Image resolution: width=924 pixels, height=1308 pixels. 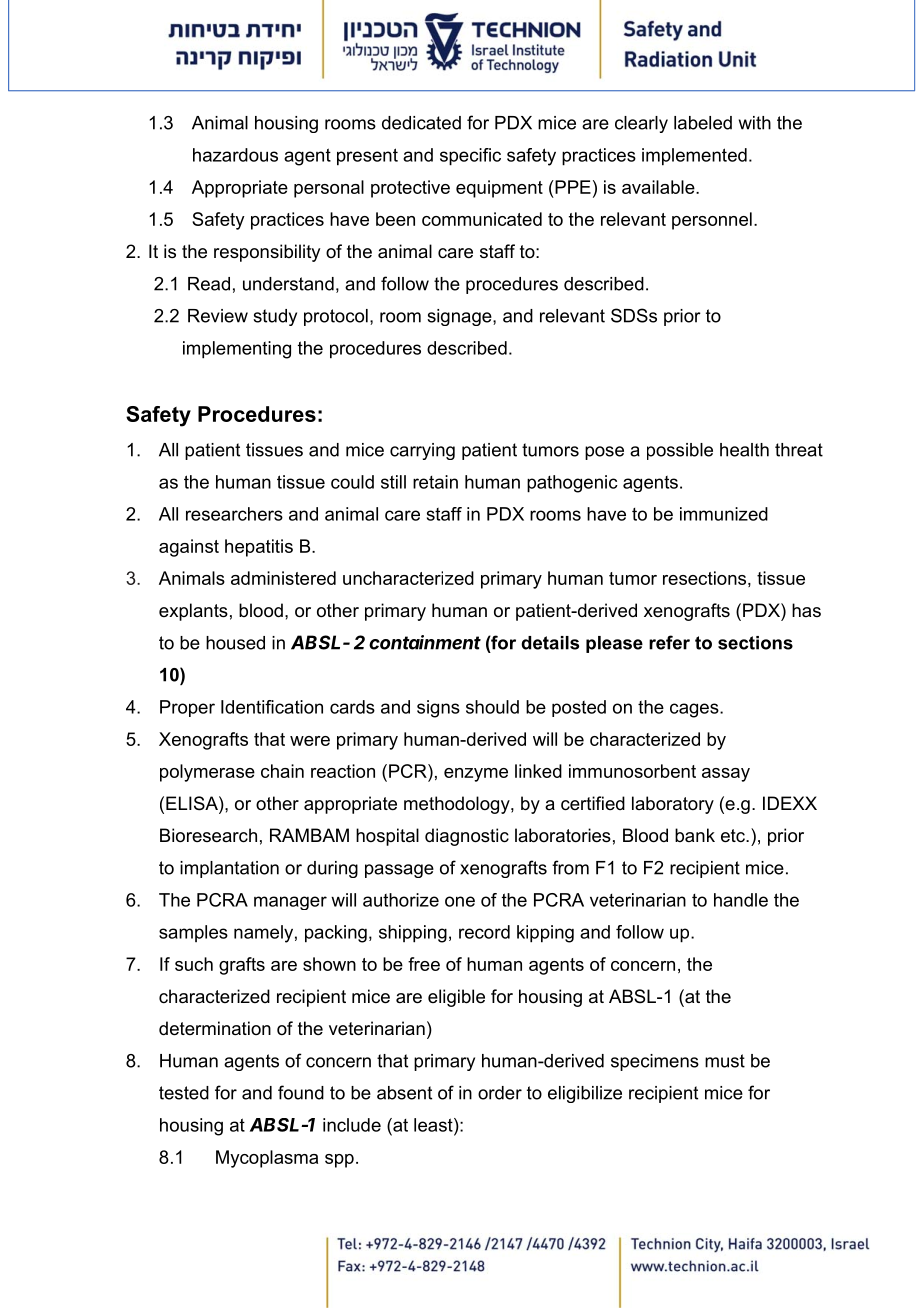 I want to click on immunized, so click(x=724, y=514).
